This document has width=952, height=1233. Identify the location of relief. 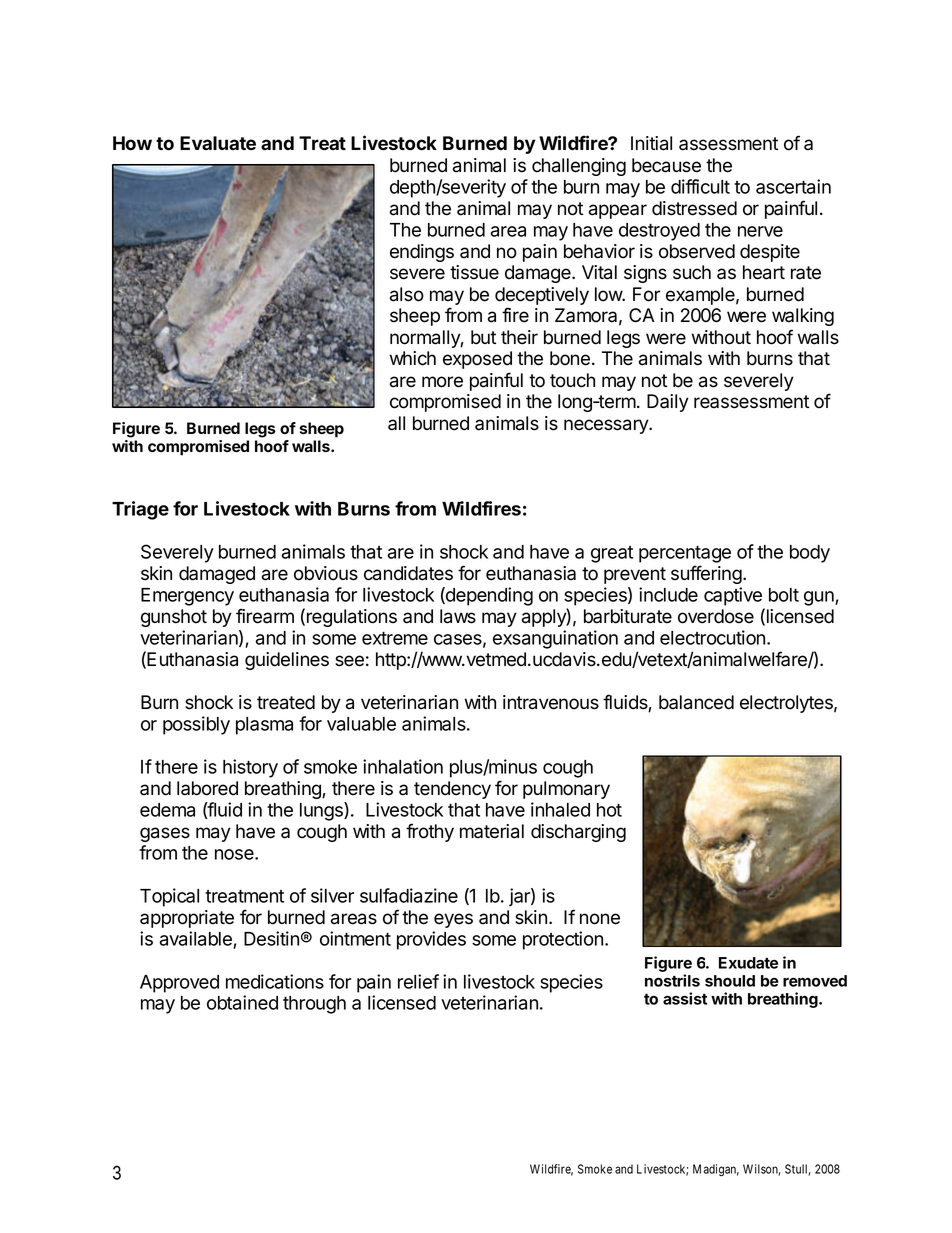
(418, 981).
